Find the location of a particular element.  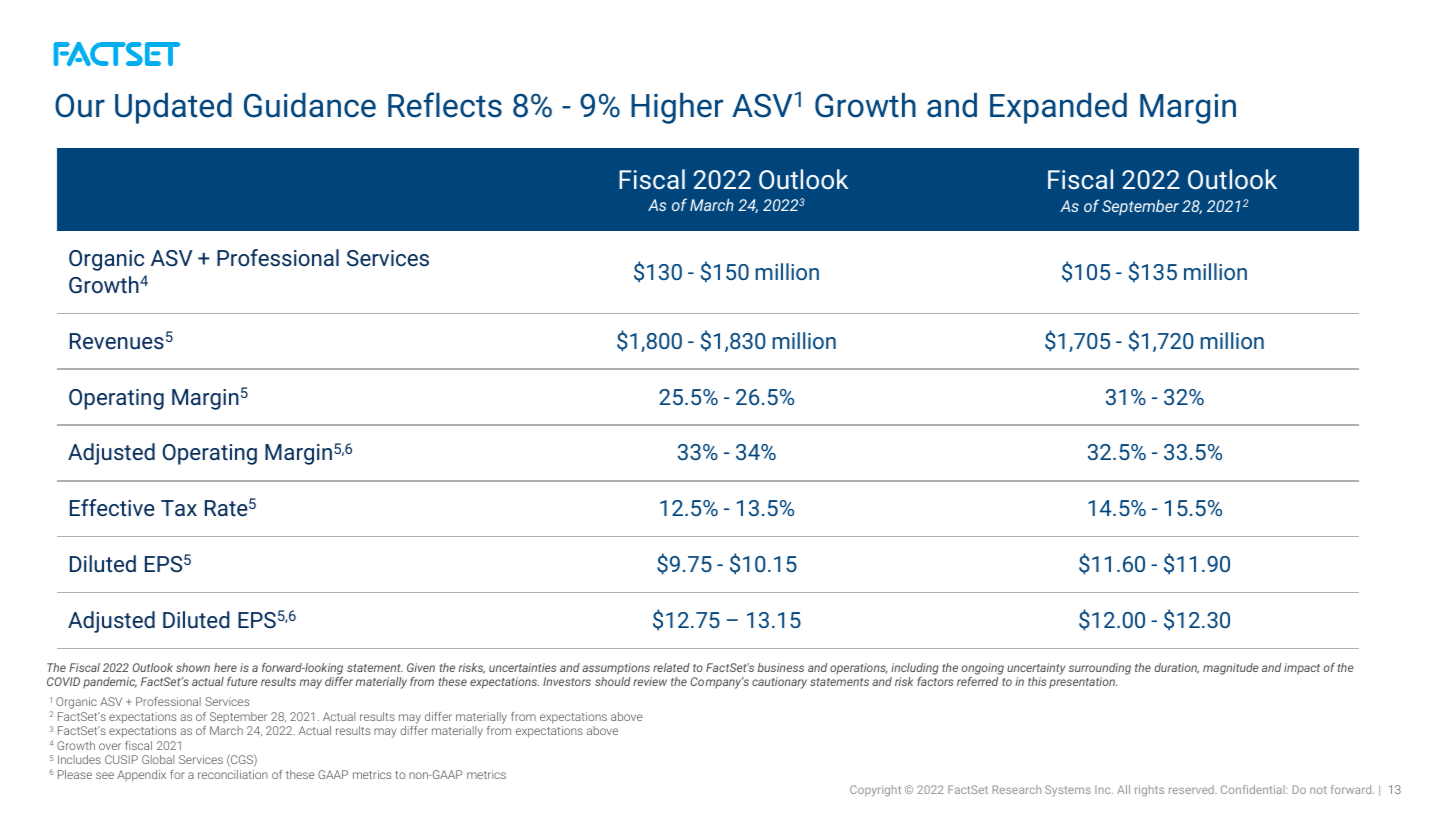

reconciliation is located at coordinates (233, 774).
